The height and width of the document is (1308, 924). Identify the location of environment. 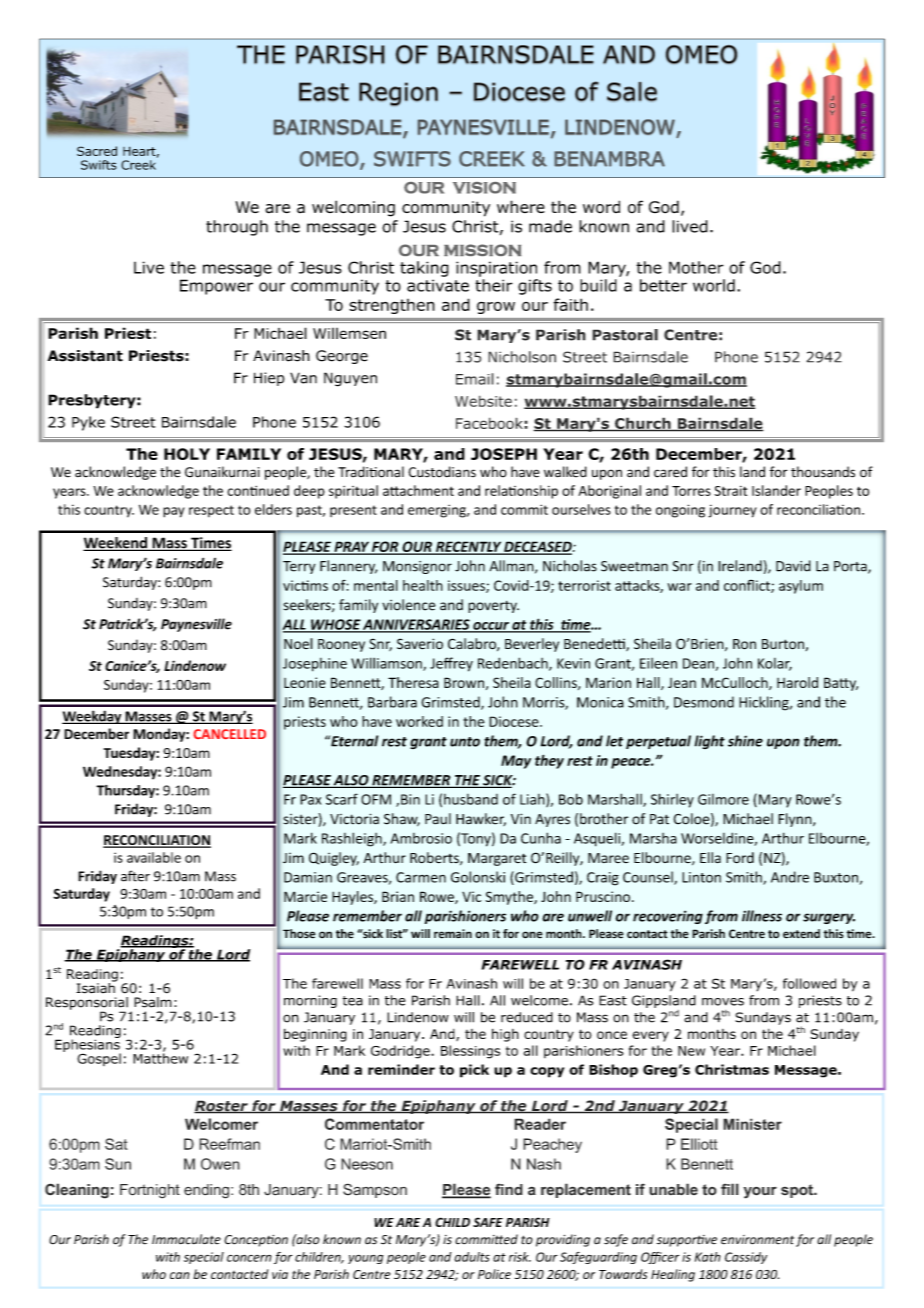
(757, 1240).
